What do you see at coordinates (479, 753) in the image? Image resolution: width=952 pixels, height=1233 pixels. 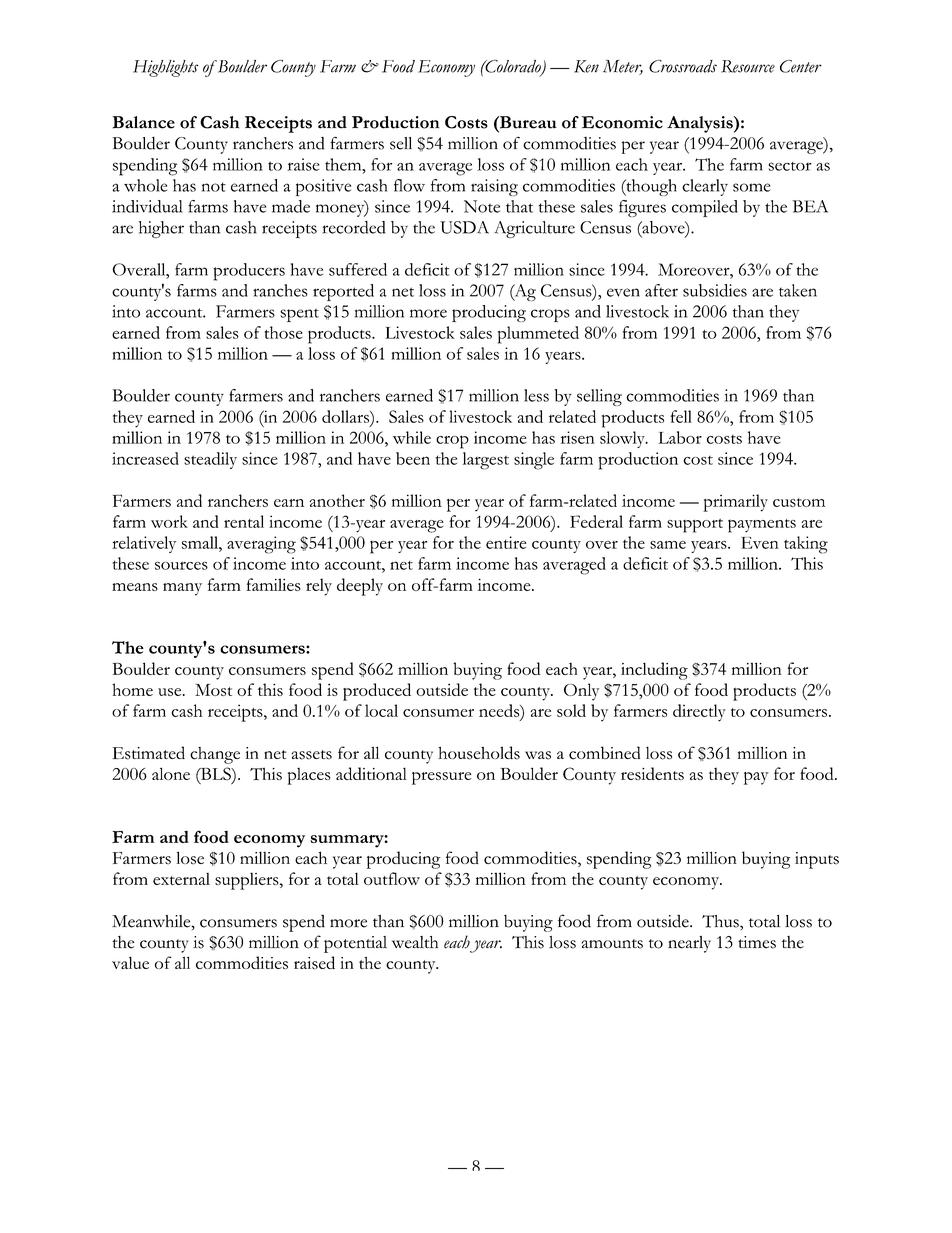 I see `households` at bounding box center [479, 753].
